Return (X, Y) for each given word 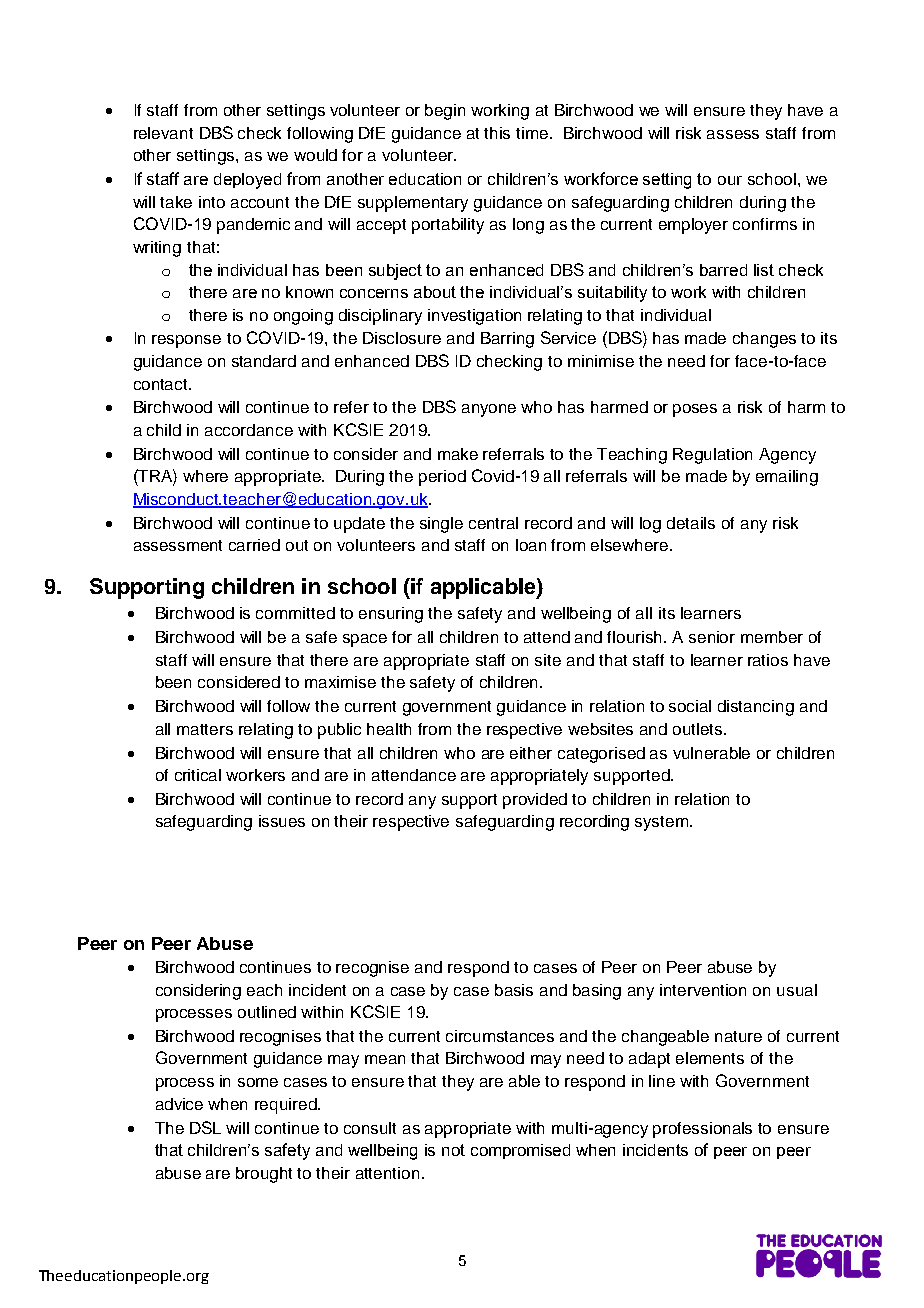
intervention (703, 990)
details (691, 523)
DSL (205, 1127)
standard (264, 361)
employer (693, 226)
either (531, 753)
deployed (247, 181)
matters (205, 729)
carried (254, 545)
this (497, 133)
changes (764, 340)
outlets (699, 729)
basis (514, 990)
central (493, 523)
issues (282, 821)
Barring (507, 340)
